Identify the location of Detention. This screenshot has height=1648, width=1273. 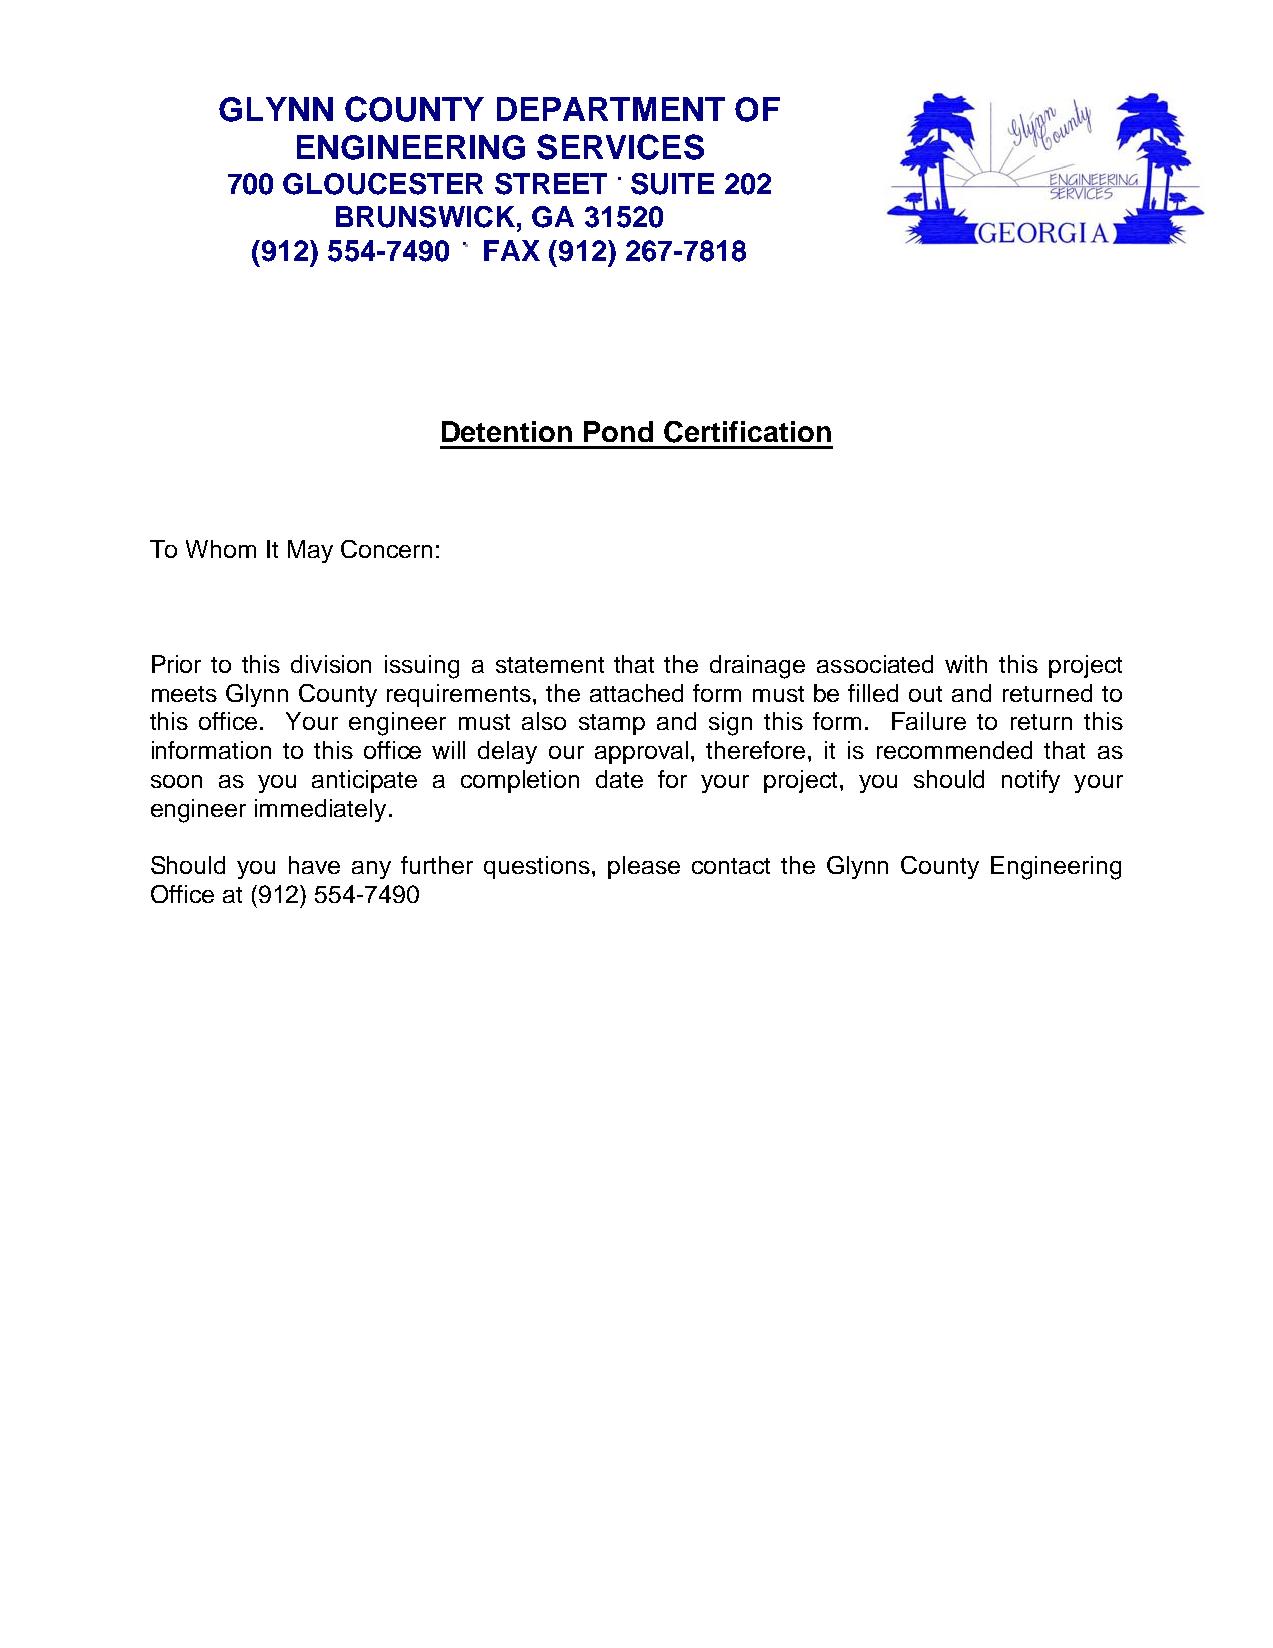
(507, 431).
